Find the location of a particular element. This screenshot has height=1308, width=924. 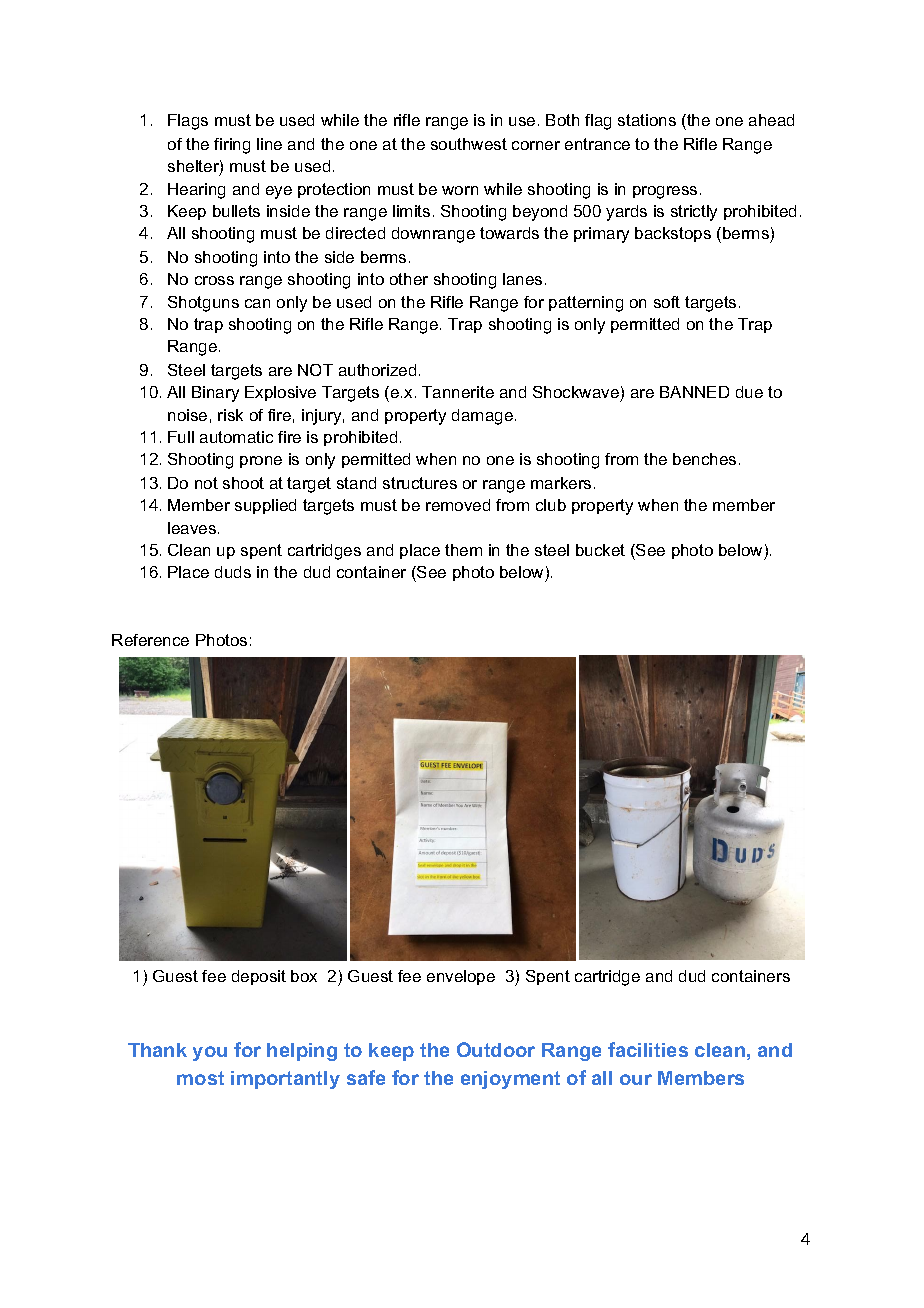

firing is located at coordinates (232, 146).
